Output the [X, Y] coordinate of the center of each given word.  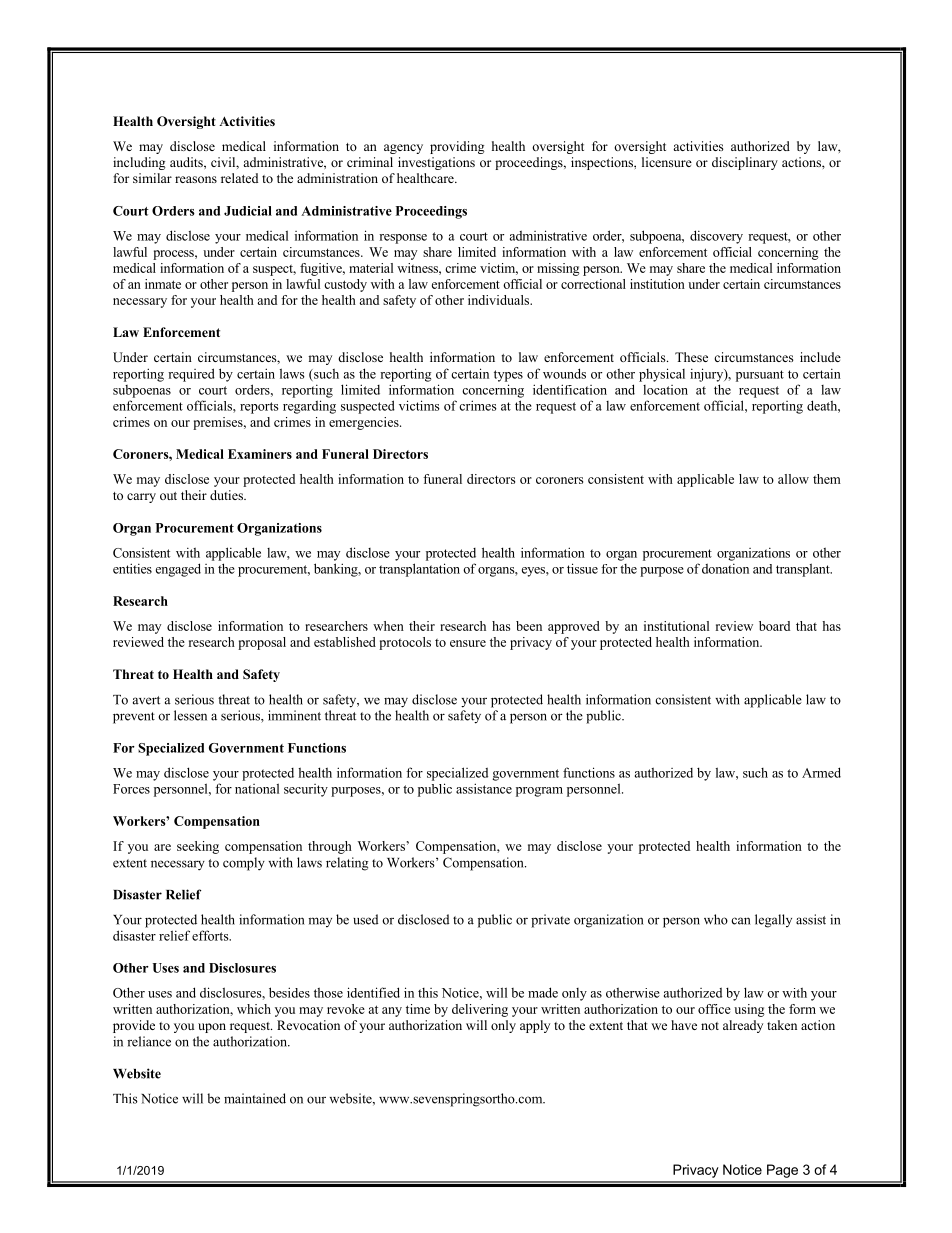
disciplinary [745, 163]
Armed [821, 772]
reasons [196, 179]
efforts [211, 935]
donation [725, 568]
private [550, 921]
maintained [255, 1098]
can [741, 921]
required [191, 375]
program [539, 792]
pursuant [760, 376]
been [529, 626]
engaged [178, 570]
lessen [190, 715]
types [508, 376]
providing [457, 147]
